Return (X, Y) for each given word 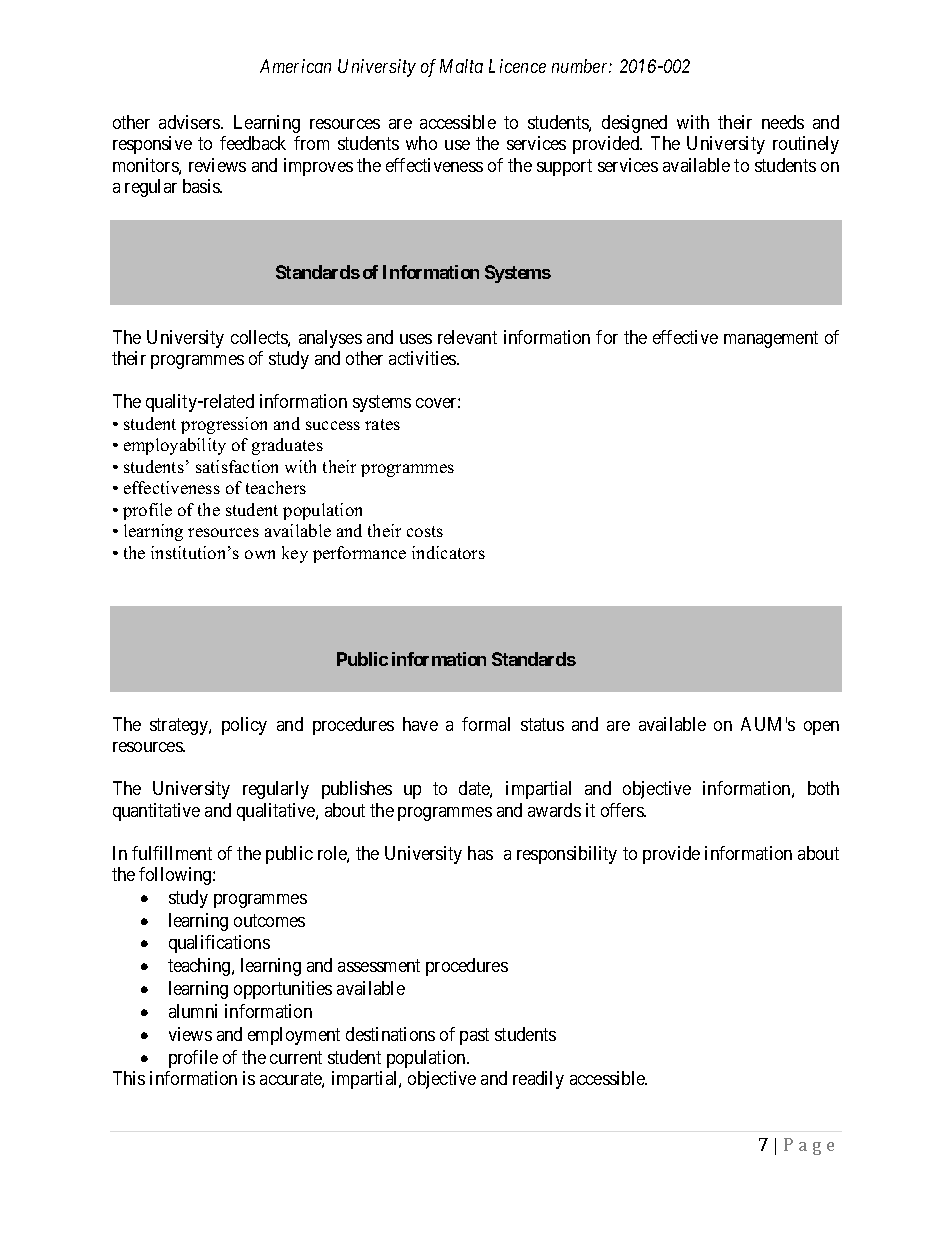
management (771, 339)
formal (486, 724)
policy (244, 726)
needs (783, 122)
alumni (193, 1011)
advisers (190, 122)
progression (224, 425)
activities (423, 358)
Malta (461, 66)
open (821, 728)
